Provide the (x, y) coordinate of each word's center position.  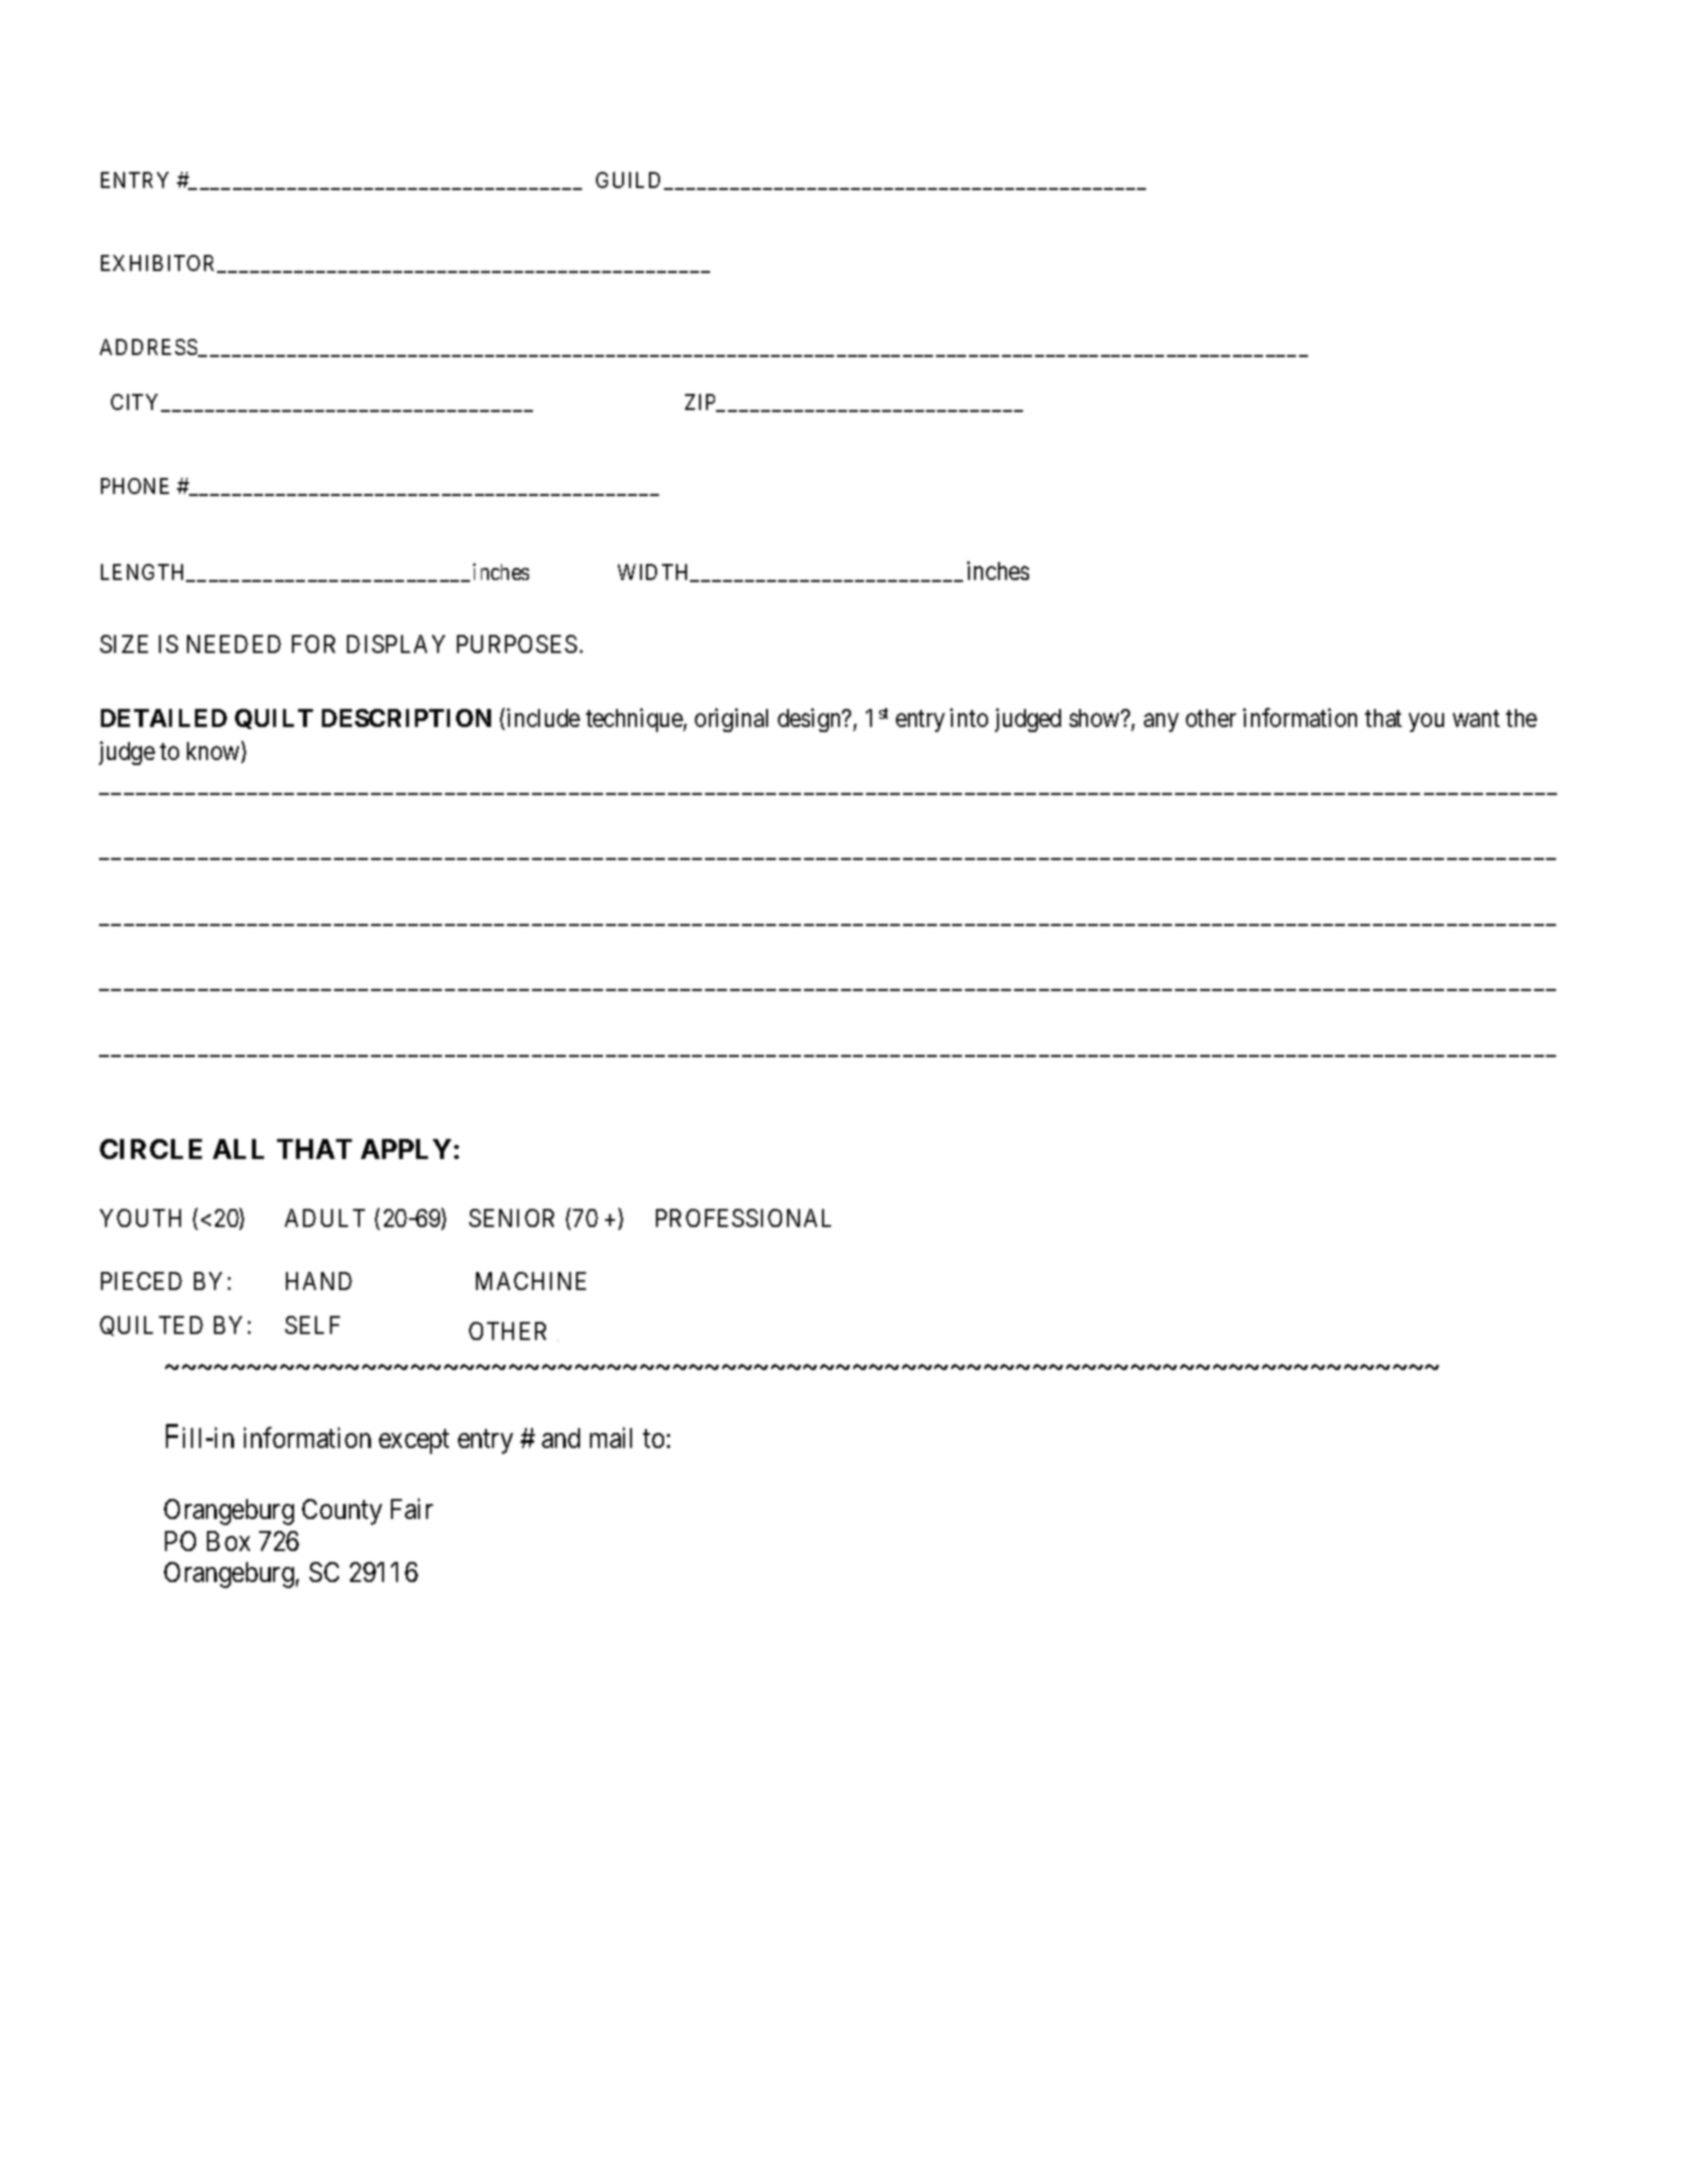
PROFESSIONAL (743, 1218)
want (1476, 719)
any (1161, 723)
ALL (238, 1149)
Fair (412, 1508)
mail (611, 1437)
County (342, 1512)
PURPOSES (517, 644)
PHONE (135, 486)
